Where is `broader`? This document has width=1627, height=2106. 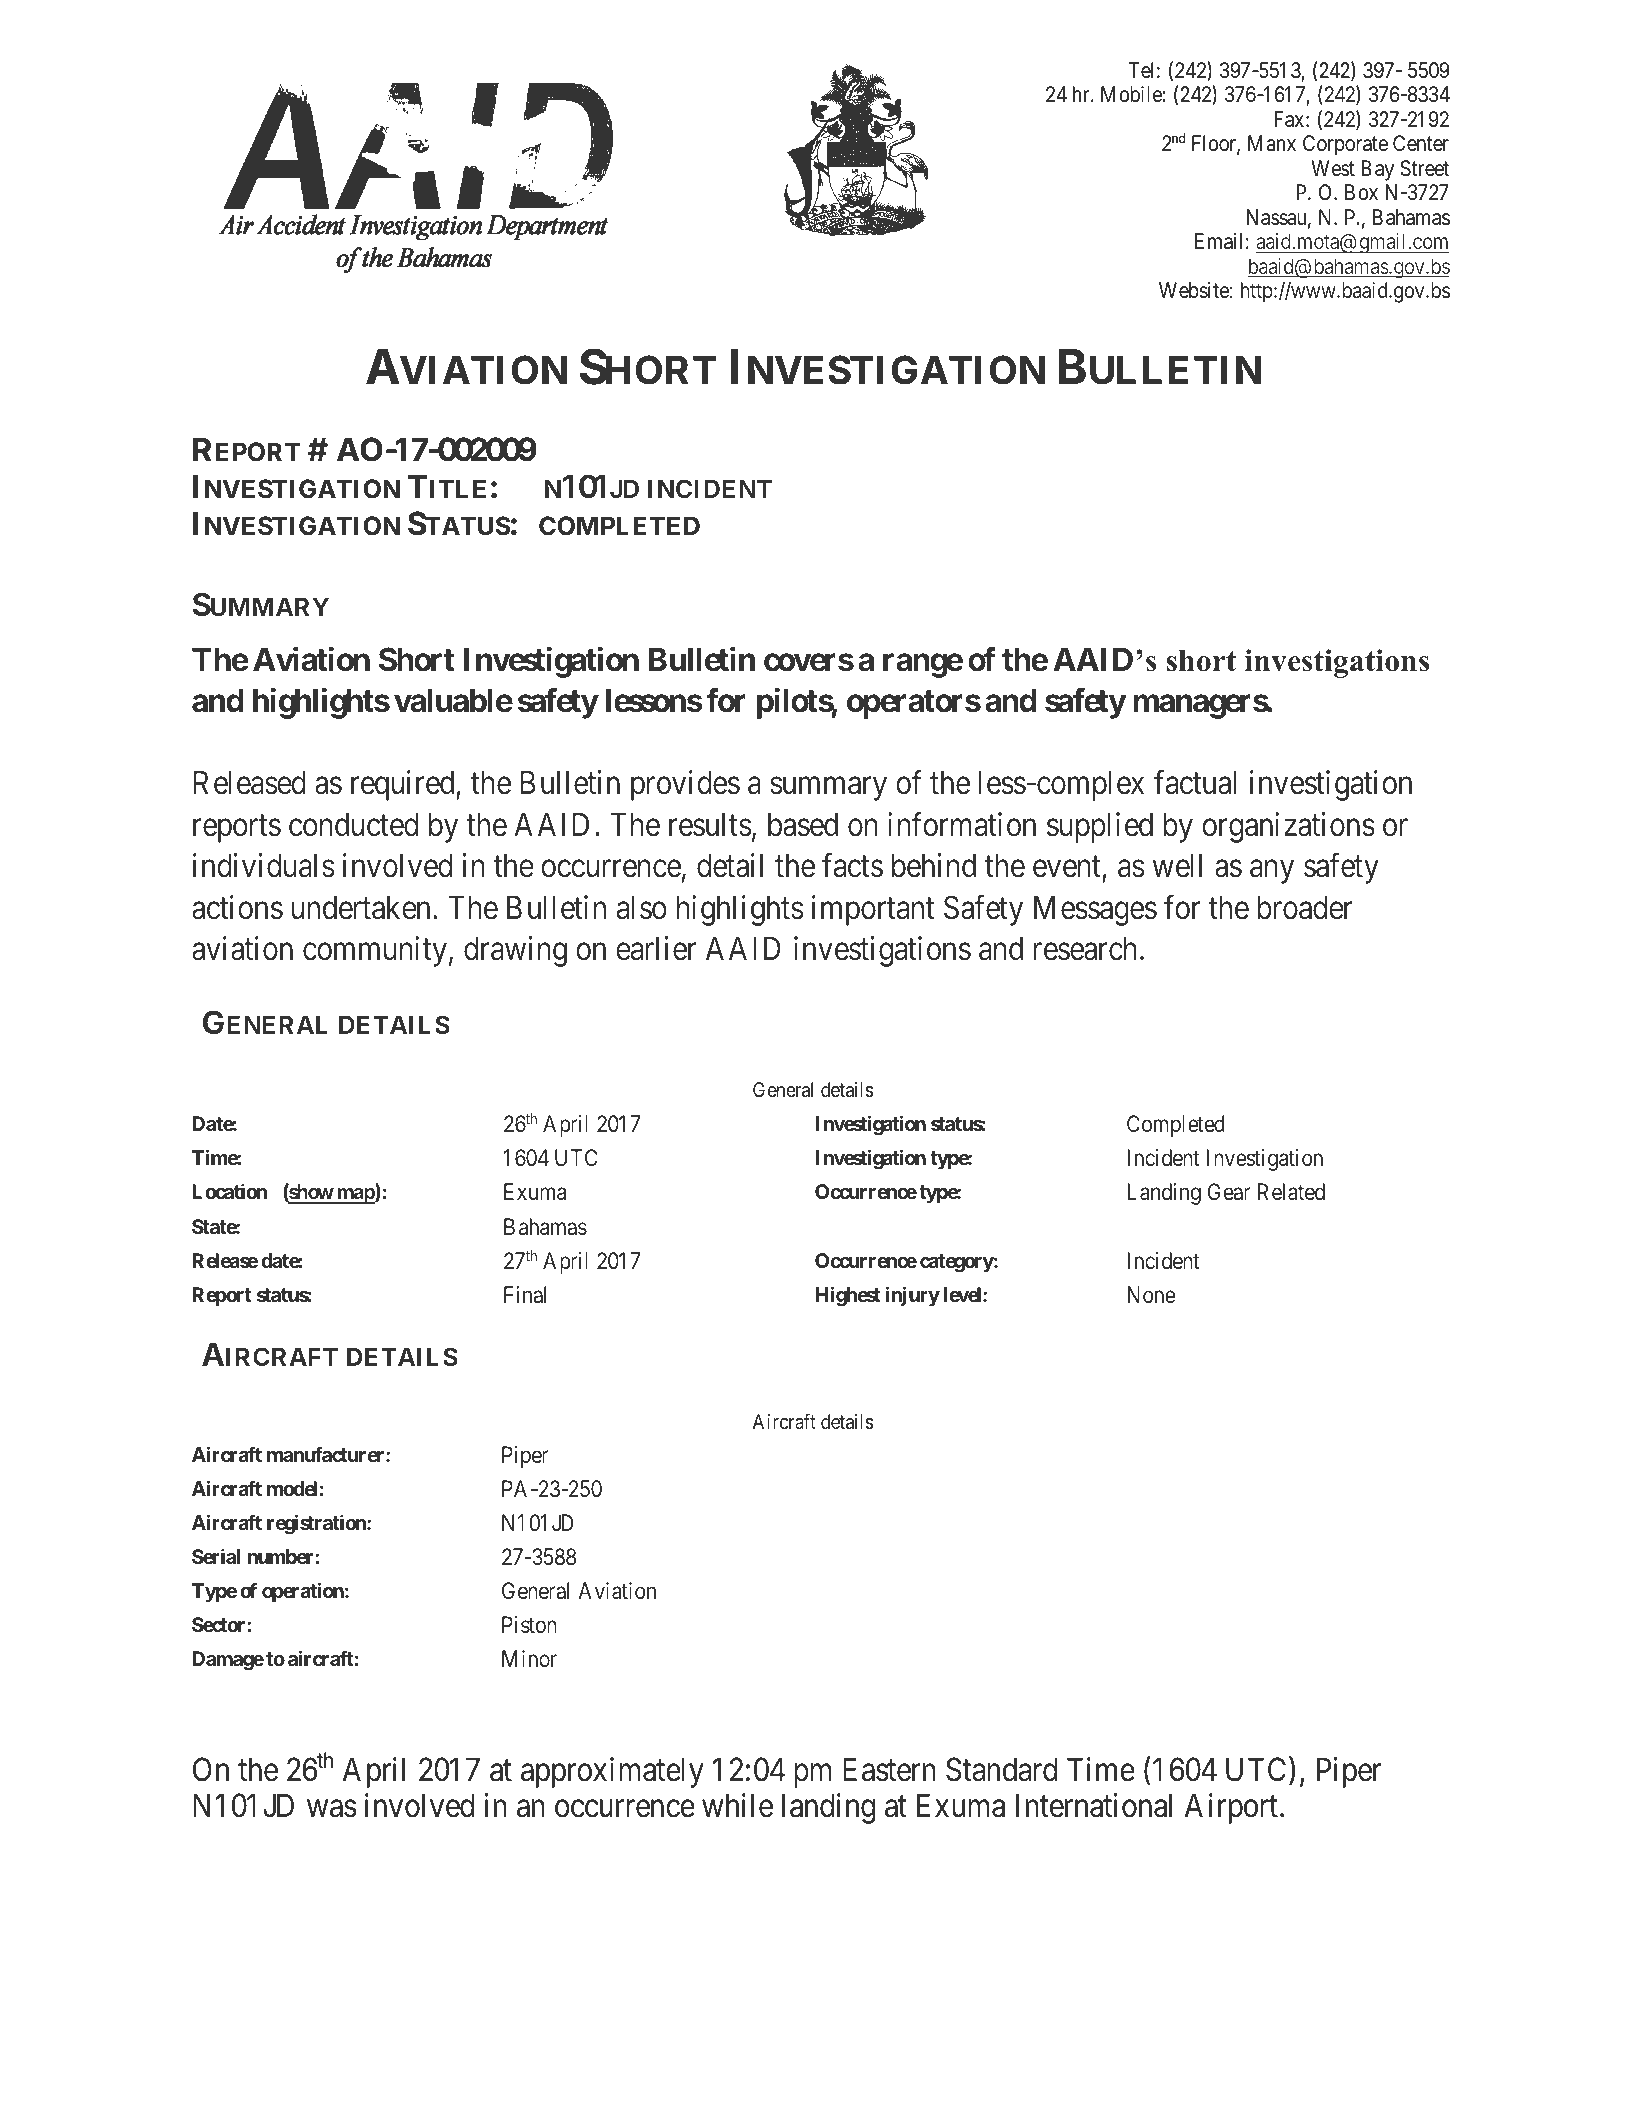
broader is located at coordinates (1305, 908).
